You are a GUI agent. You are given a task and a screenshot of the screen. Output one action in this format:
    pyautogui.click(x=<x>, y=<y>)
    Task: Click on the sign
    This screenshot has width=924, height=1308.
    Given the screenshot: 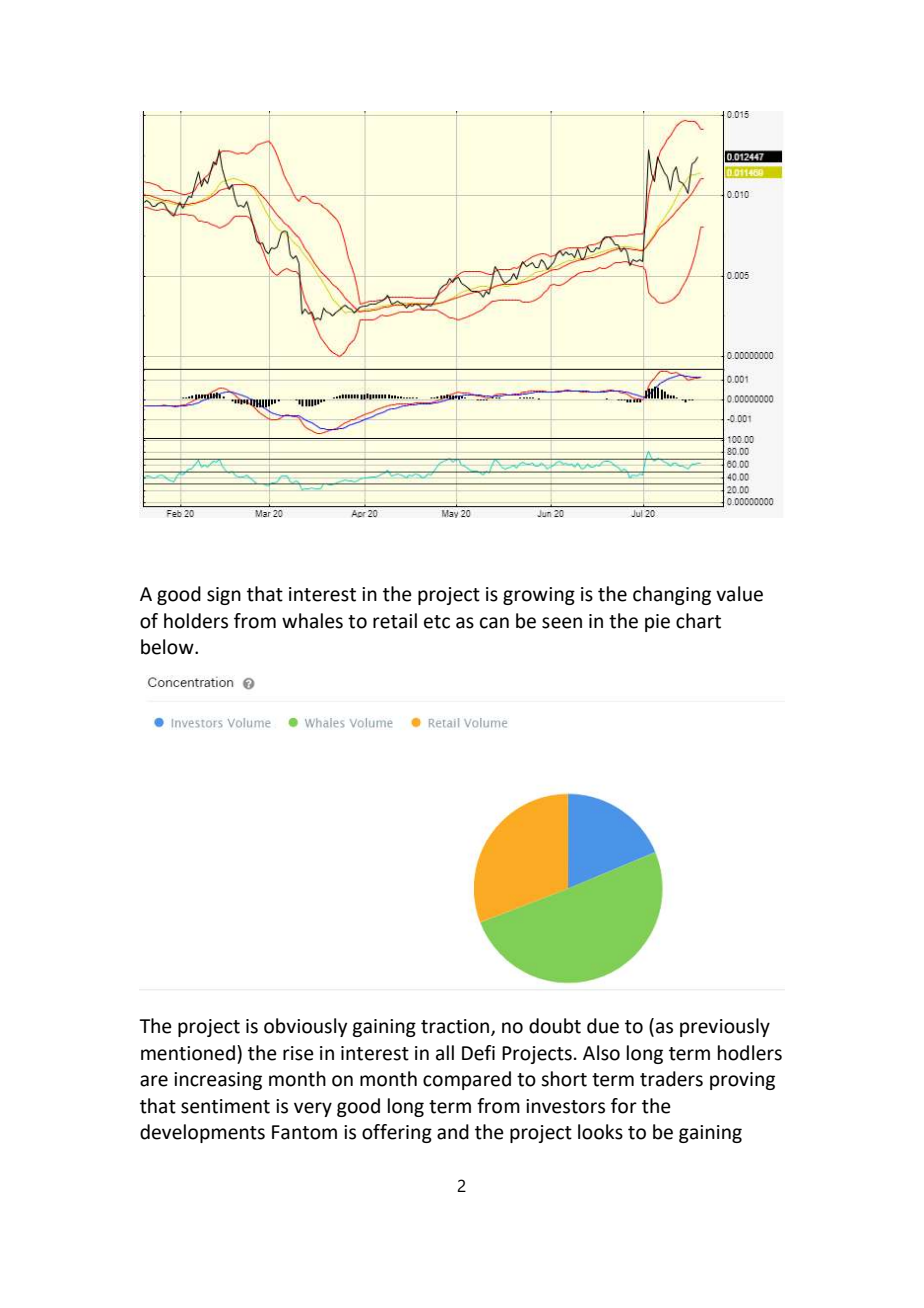 What is the action you would take?
    pyautogui.click(x=224, y=596)
